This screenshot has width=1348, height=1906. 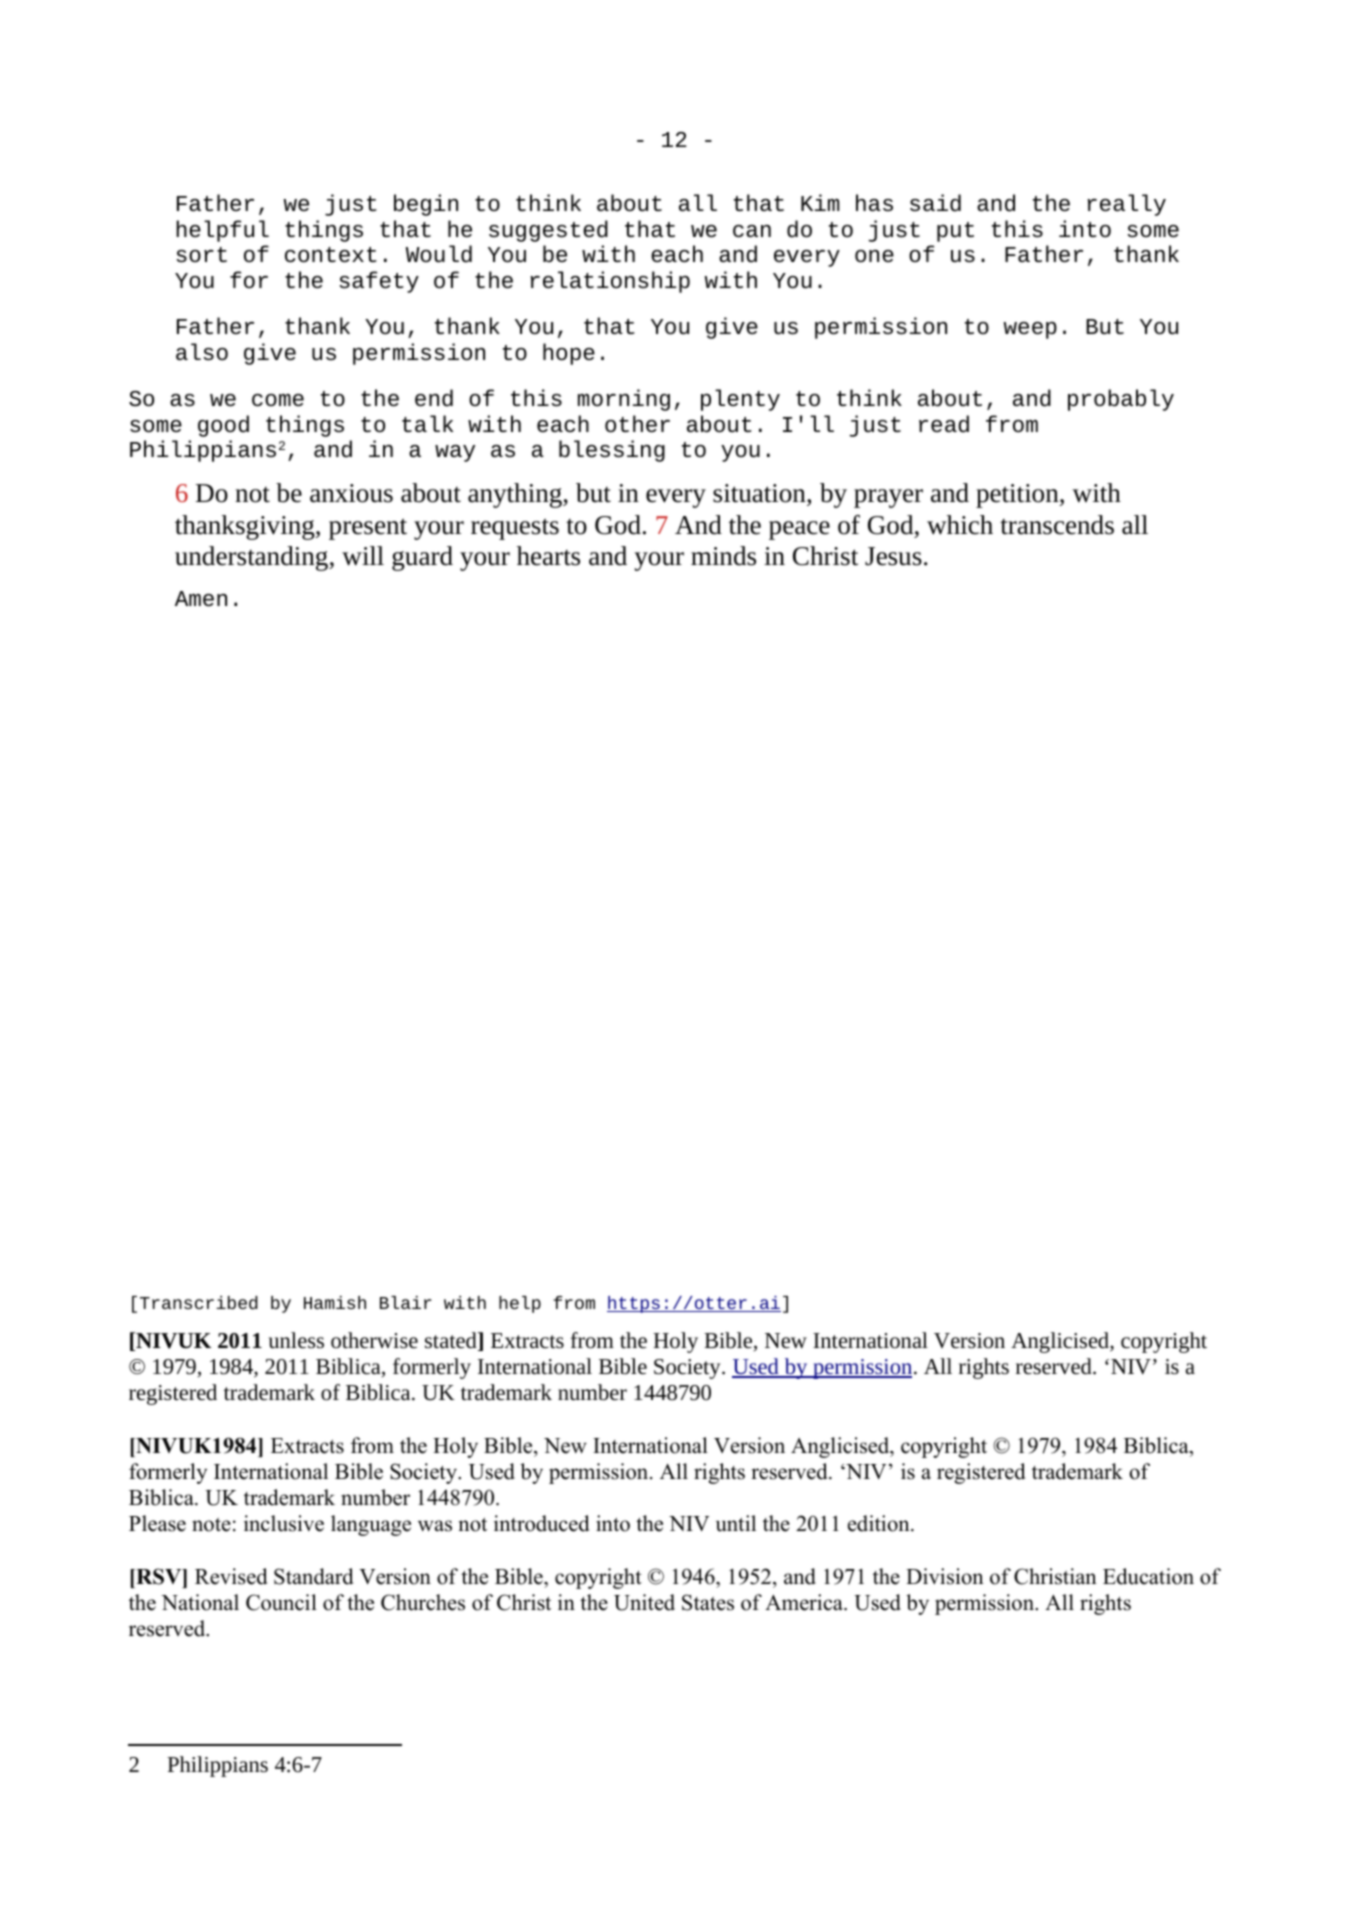 I want to click on put, so click(x=955, y=232).
